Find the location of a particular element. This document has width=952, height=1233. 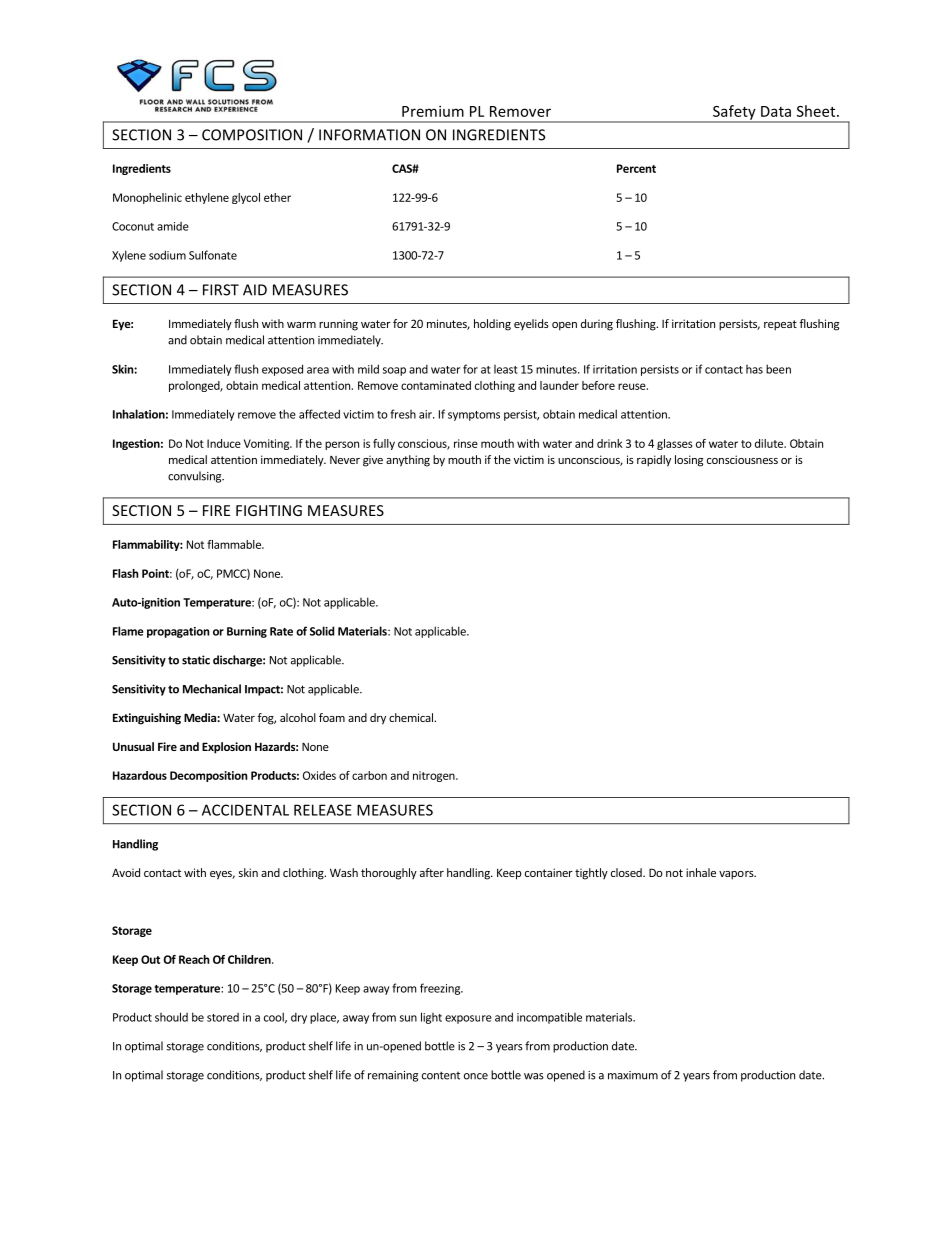

ethylene is located at coordinates (207, 198).
